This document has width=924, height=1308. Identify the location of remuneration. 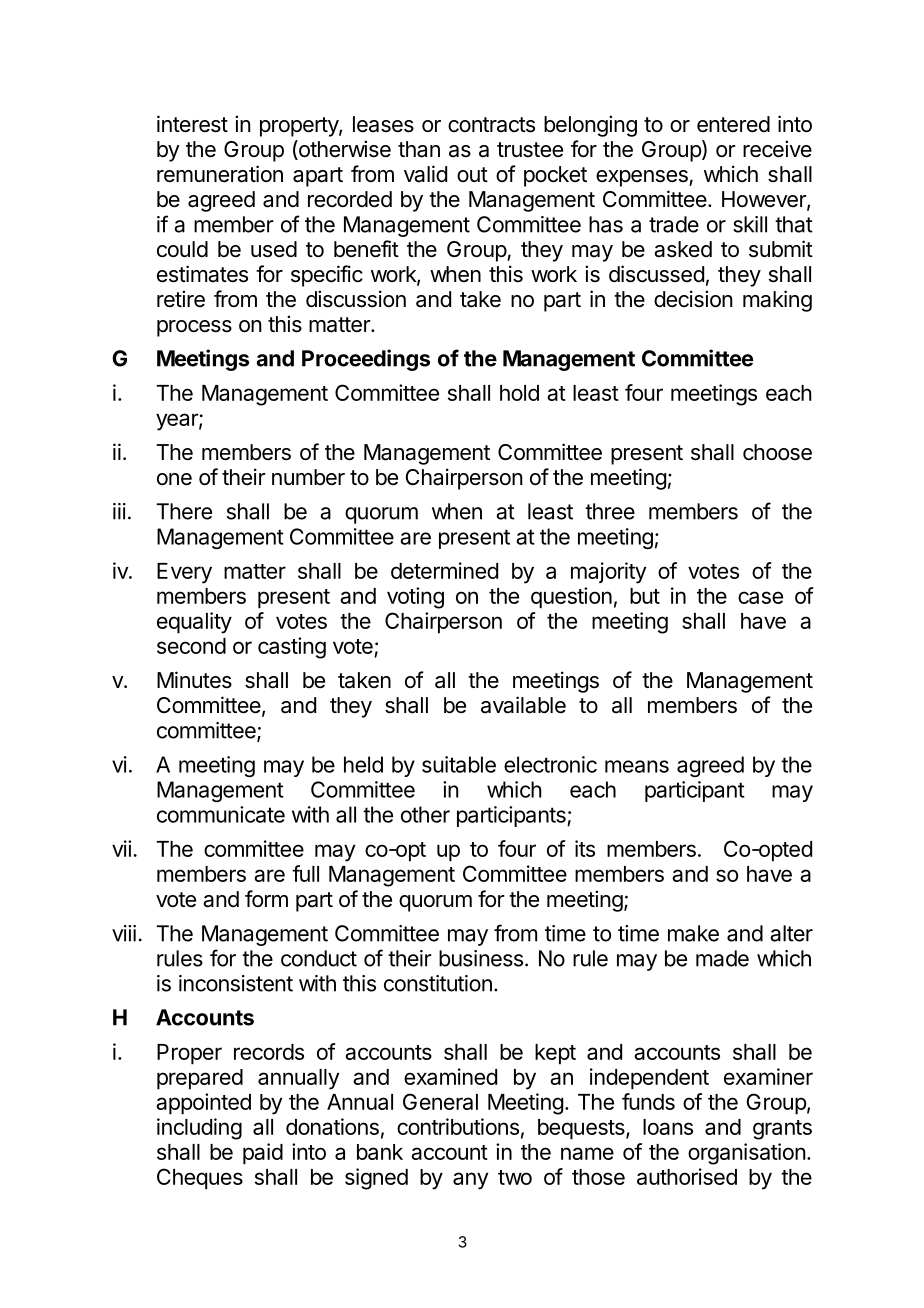
(220, 174).
